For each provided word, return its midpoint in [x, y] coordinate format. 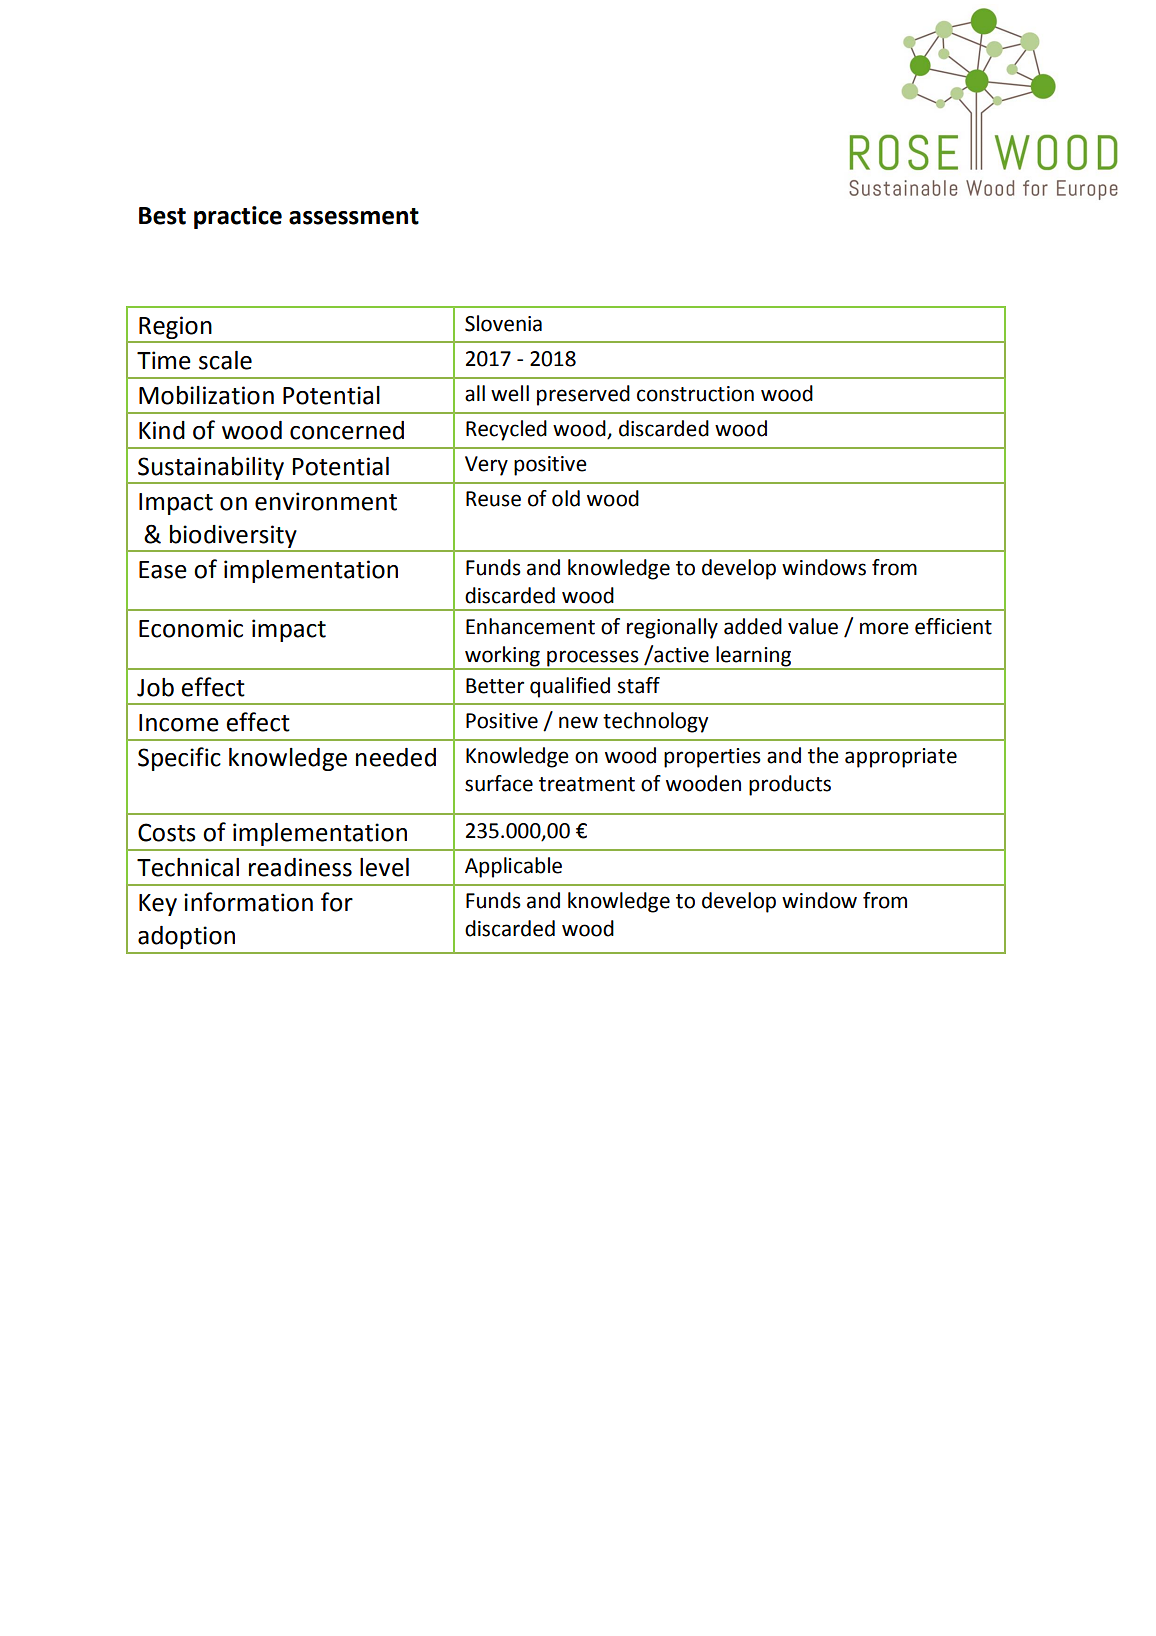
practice [238, 217]
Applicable [513, 867]
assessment [354, 216]
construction [695, 394]
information [248, 902]
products [790, 785]
